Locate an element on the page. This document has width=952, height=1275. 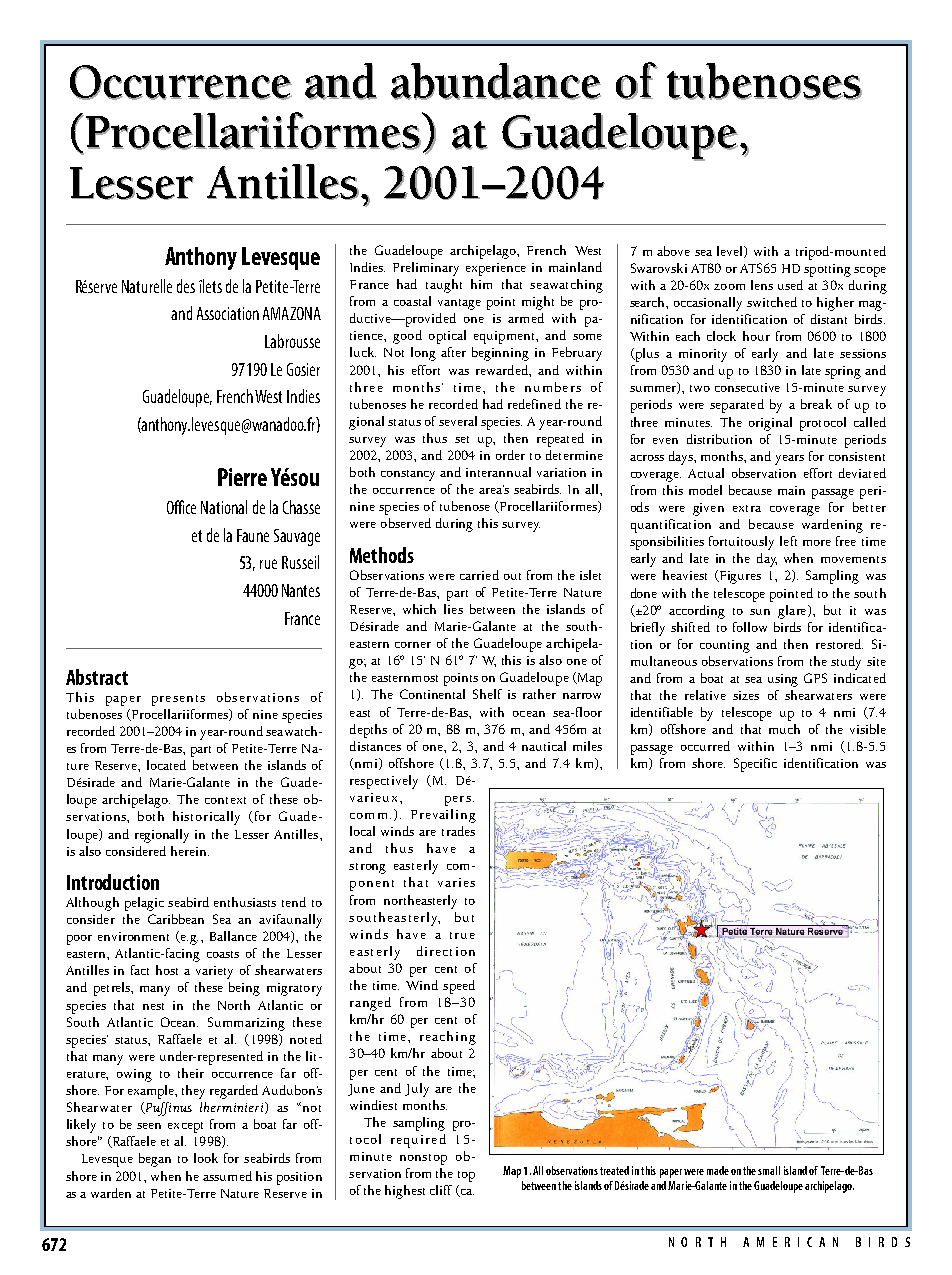
began is located at coordinates (155, 1160).
